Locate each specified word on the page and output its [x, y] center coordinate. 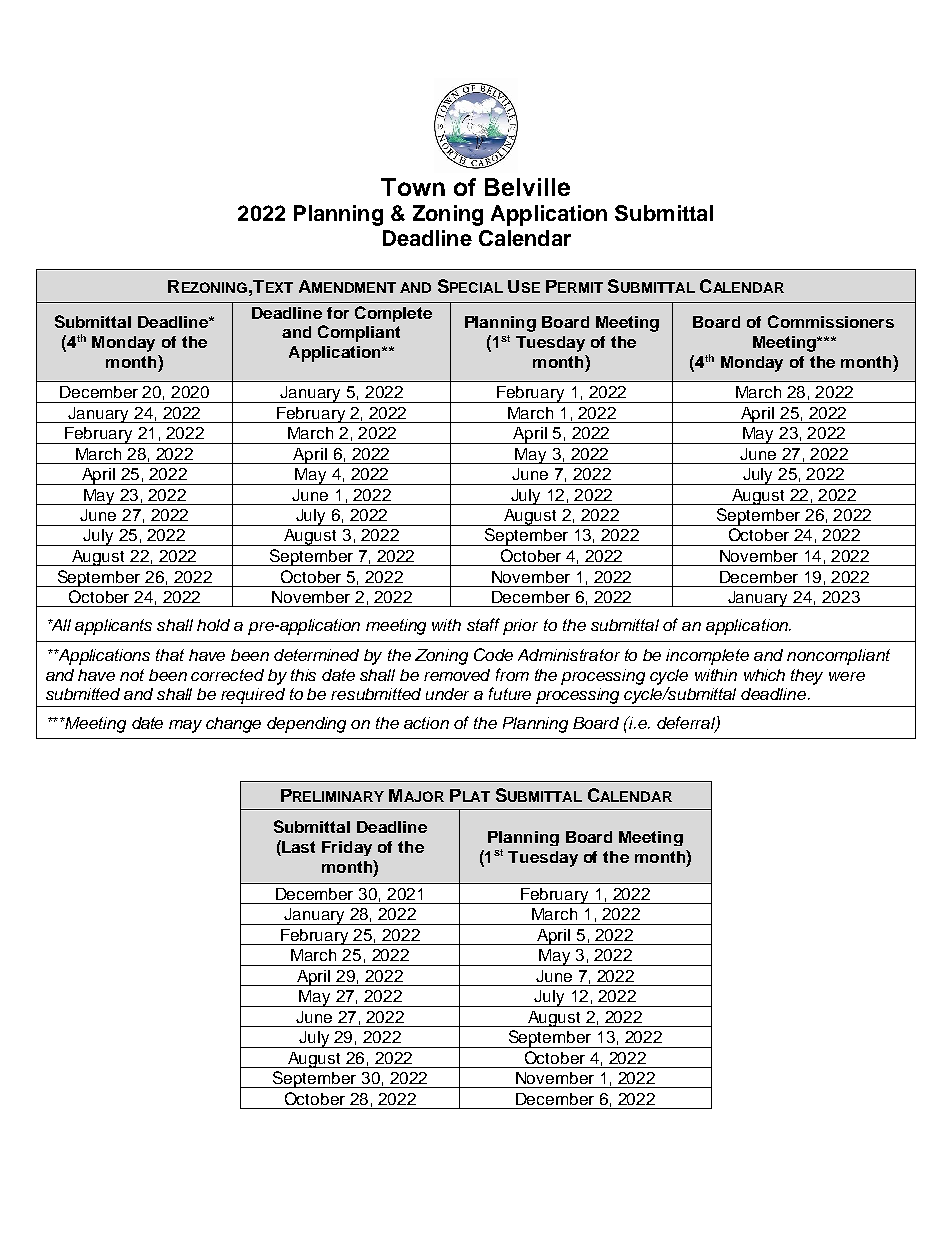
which [764, 675]
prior [520, 627]
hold [213, 625]
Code [493, 654]
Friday [347, 848]
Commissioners [831, 321]
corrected [227, 675]
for [338, 313]
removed [457, 675]
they [807, 677]
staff [483, 624]
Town [413, 187]
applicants [113, 627]
